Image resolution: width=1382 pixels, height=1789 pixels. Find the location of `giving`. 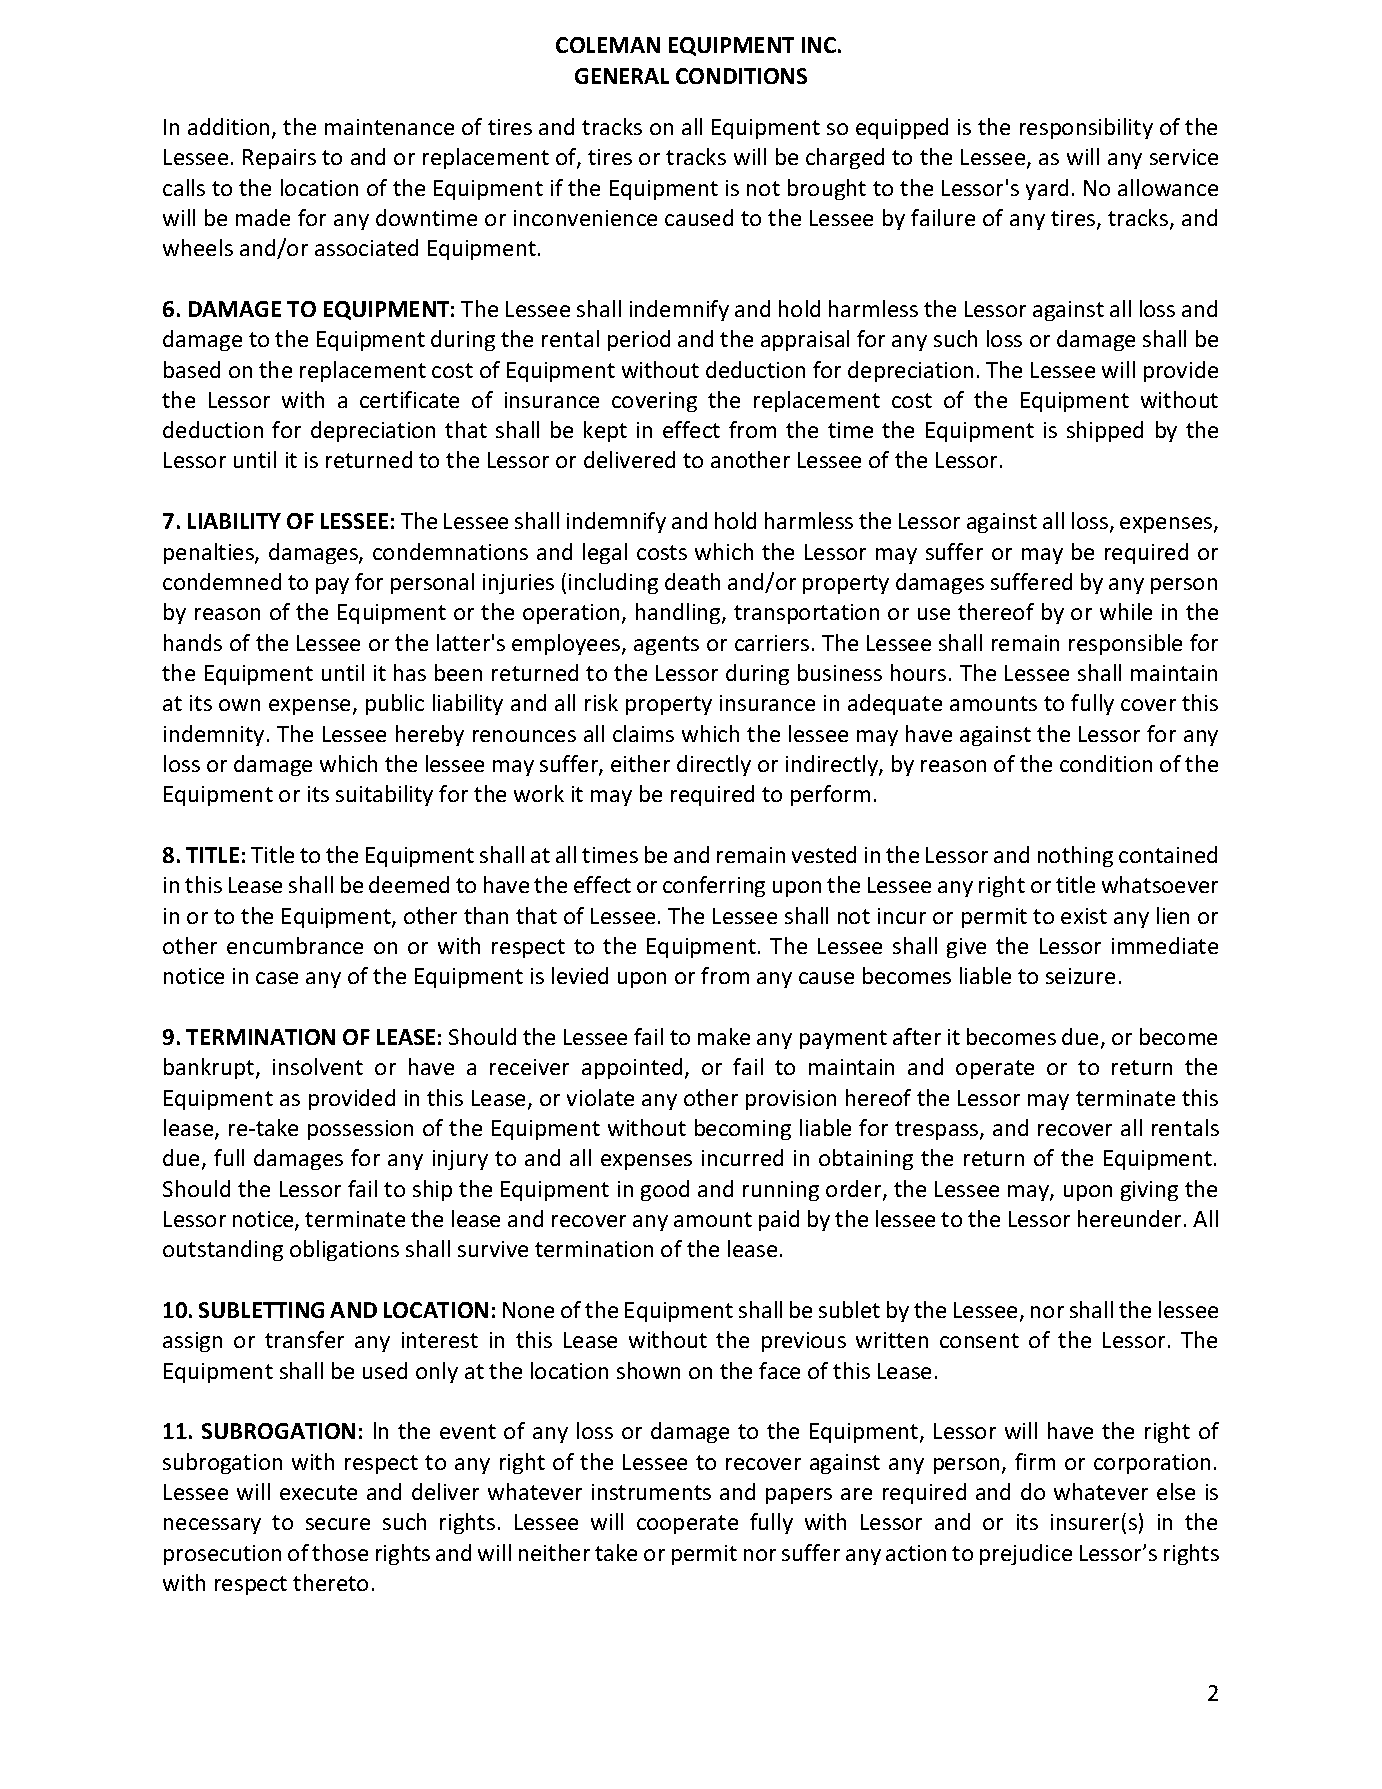

giving is located at coordinates (1149, 1191).
